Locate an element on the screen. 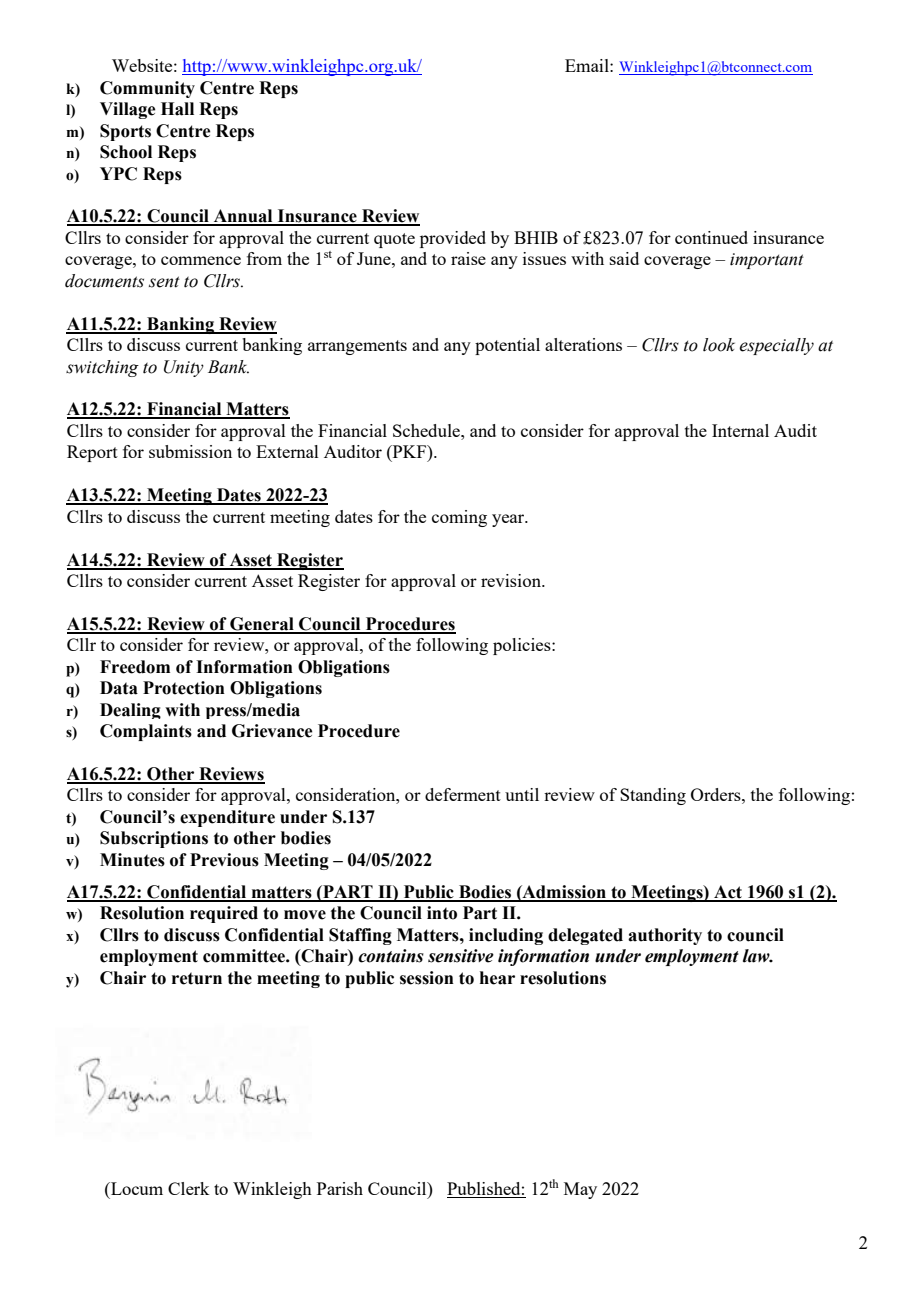 Image resolution: width=924 pixels, height=1308 pixels. continued is located at coordinates (711, 237).
